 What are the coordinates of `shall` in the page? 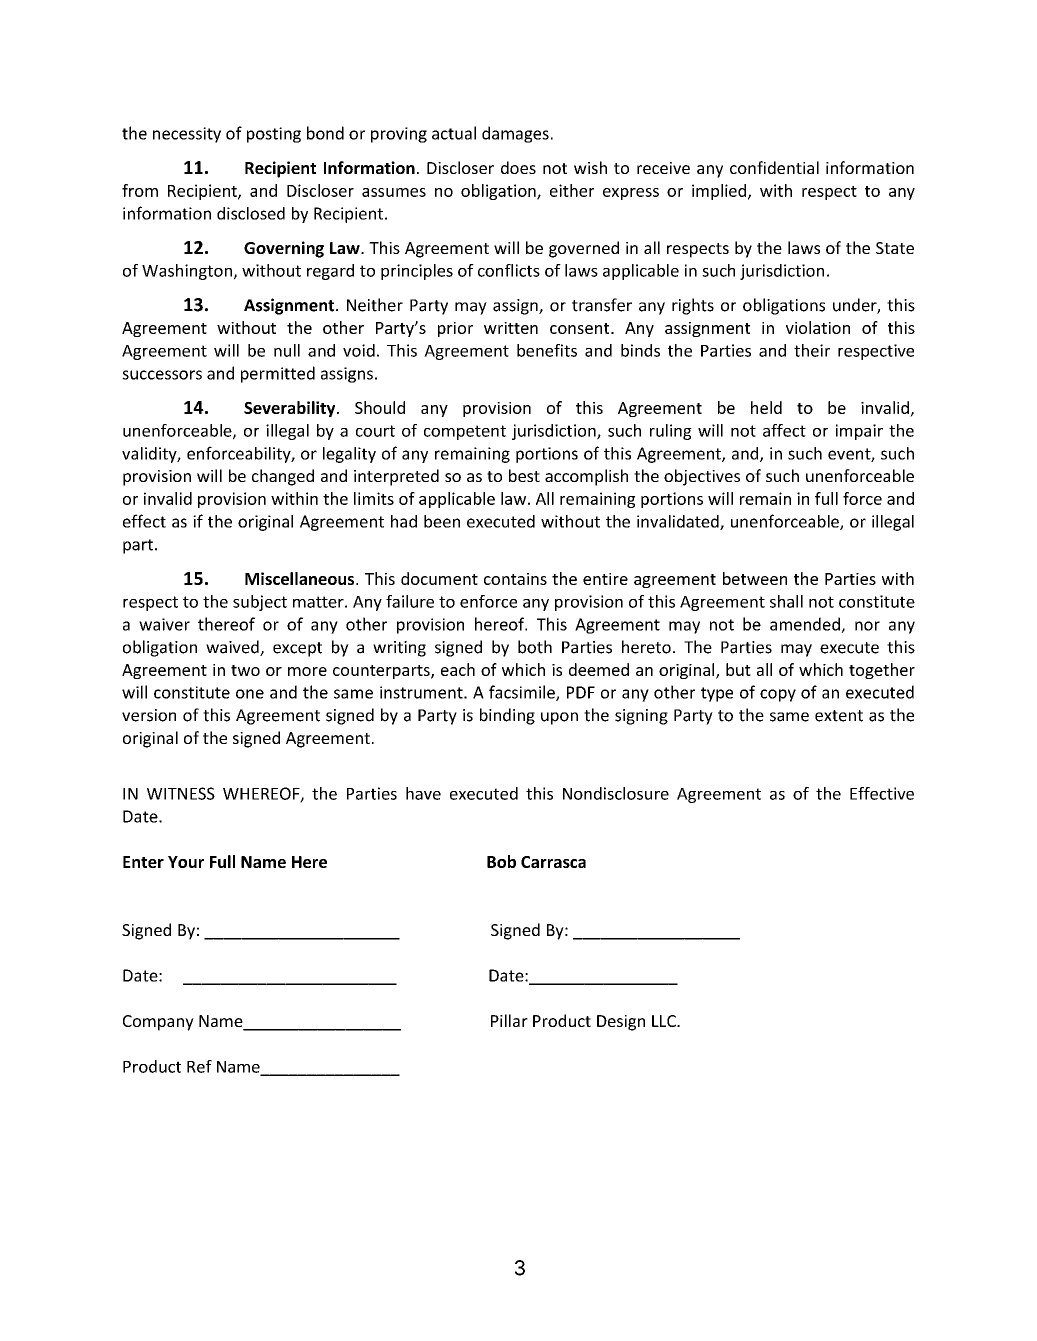 It's located at (786, 601).
